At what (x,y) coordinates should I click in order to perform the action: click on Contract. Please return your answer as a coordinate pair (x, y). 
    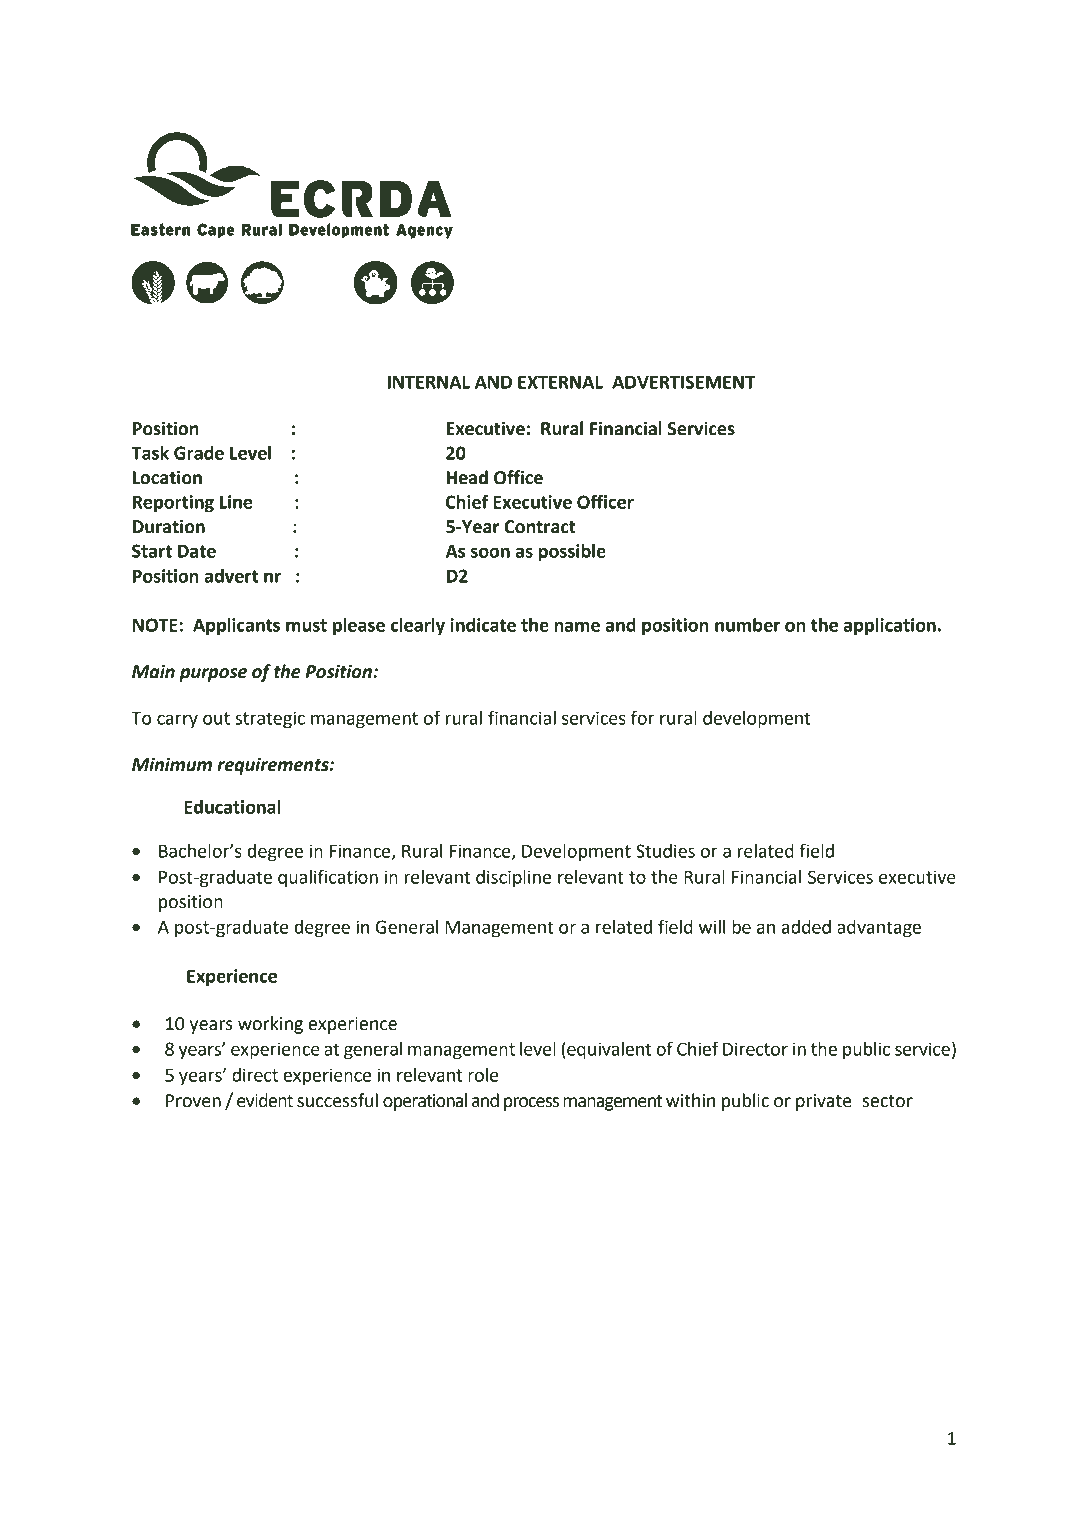
    Looking at the image, I should click on (540, 527).
